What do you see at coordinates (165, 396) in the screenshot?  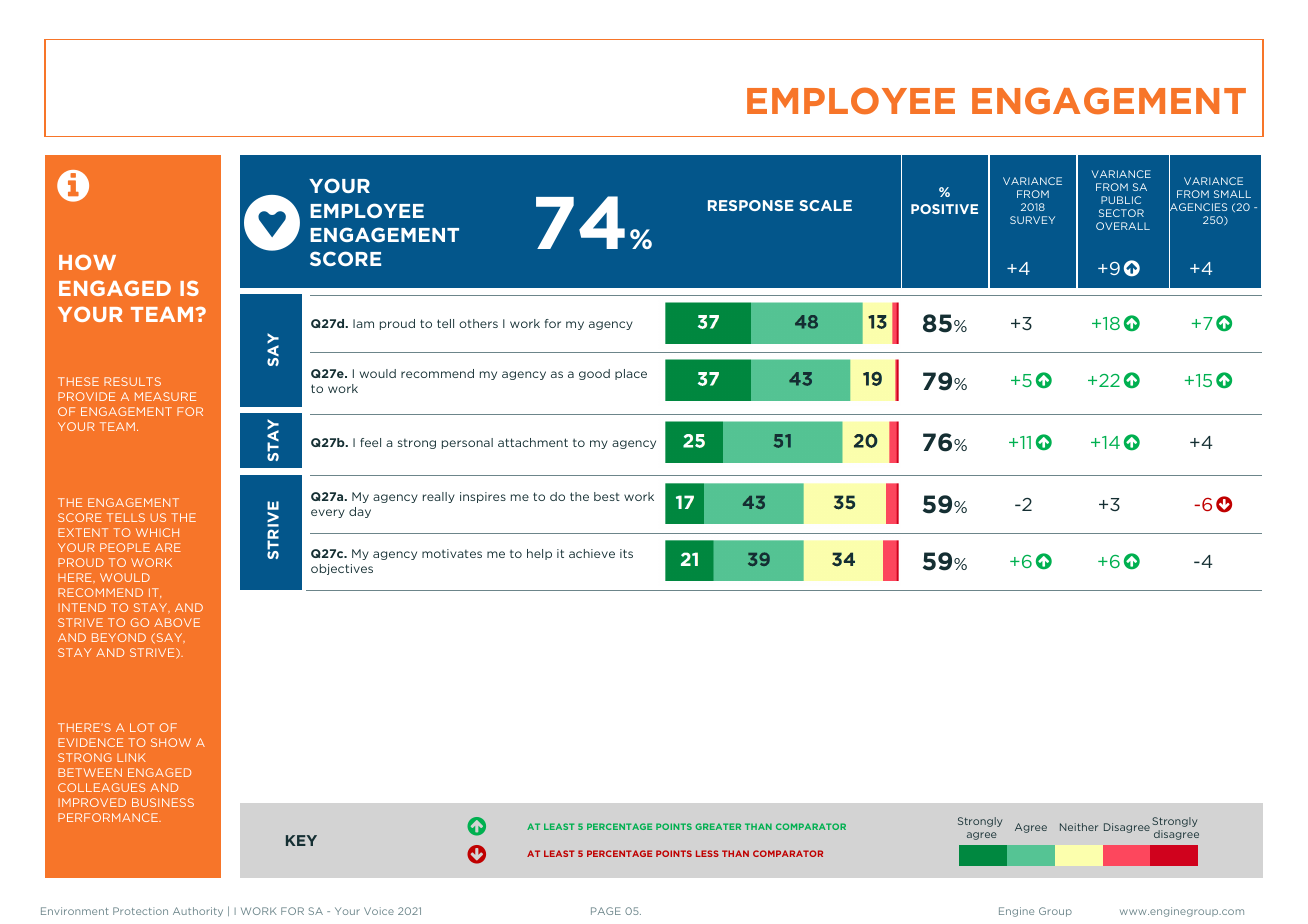 I see `MEASURE` at bounding box center [165, 396].
